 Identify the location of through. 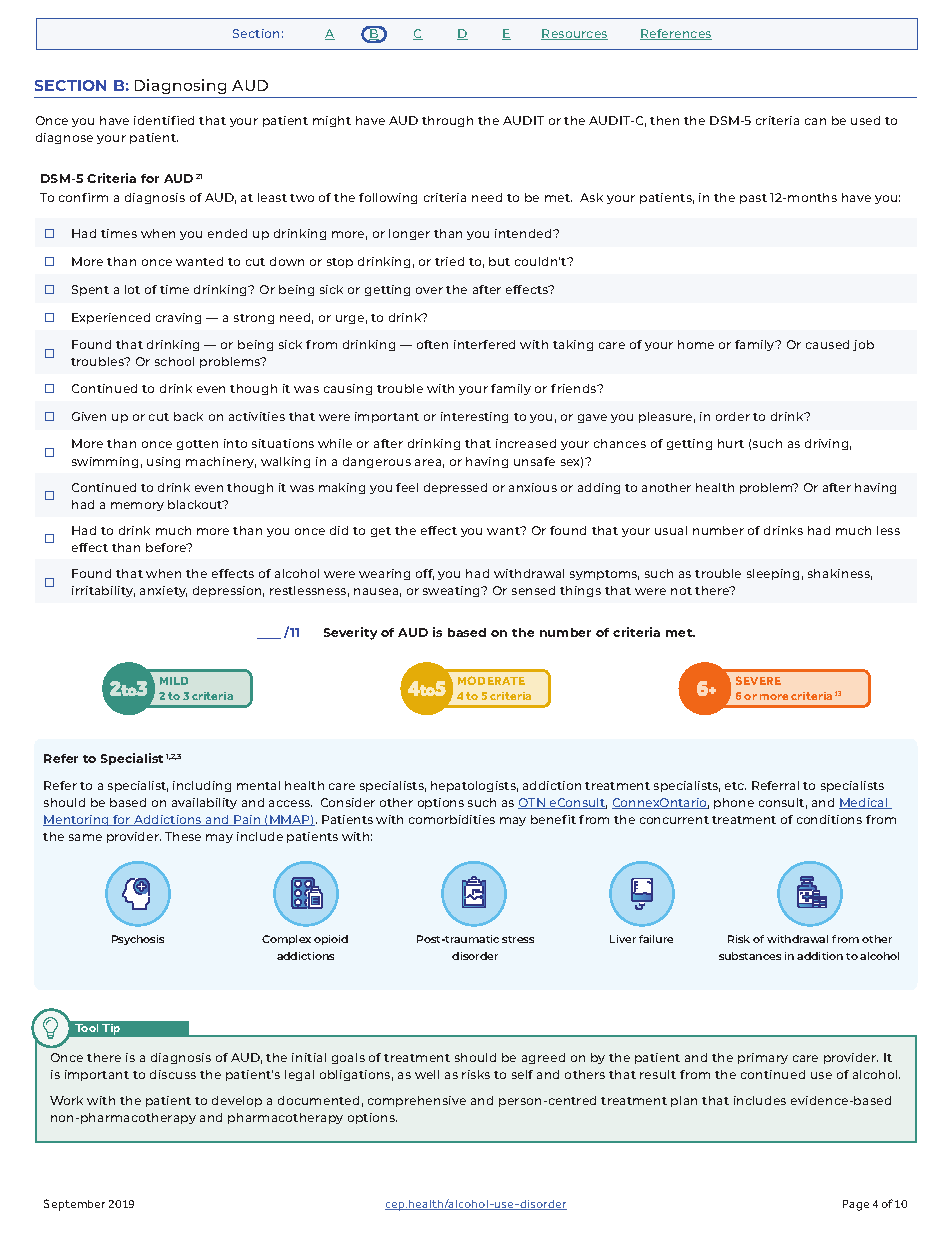
(447, 121).
